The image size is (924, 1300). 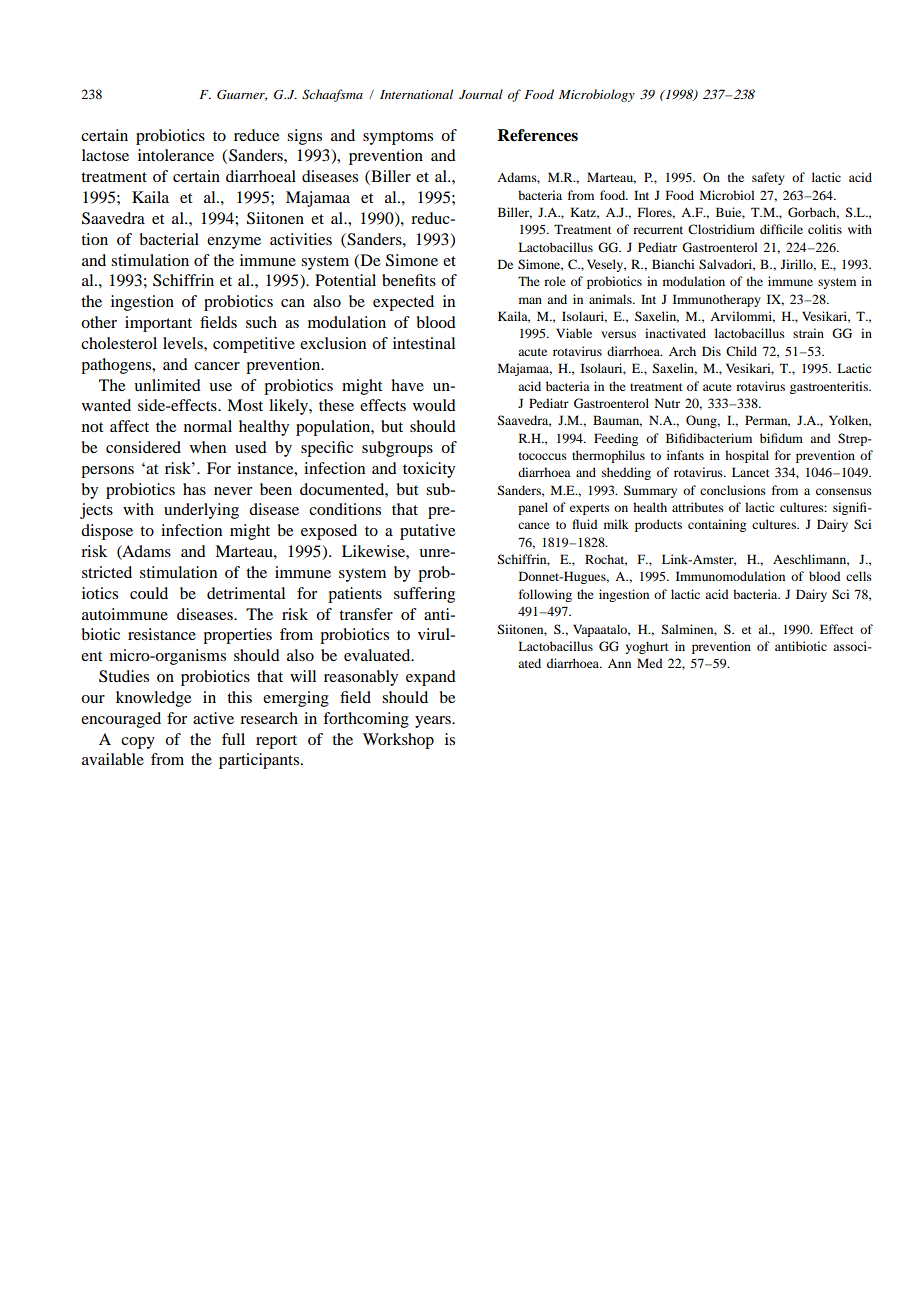 I want to click on safety, so click(x=768, y=178).
